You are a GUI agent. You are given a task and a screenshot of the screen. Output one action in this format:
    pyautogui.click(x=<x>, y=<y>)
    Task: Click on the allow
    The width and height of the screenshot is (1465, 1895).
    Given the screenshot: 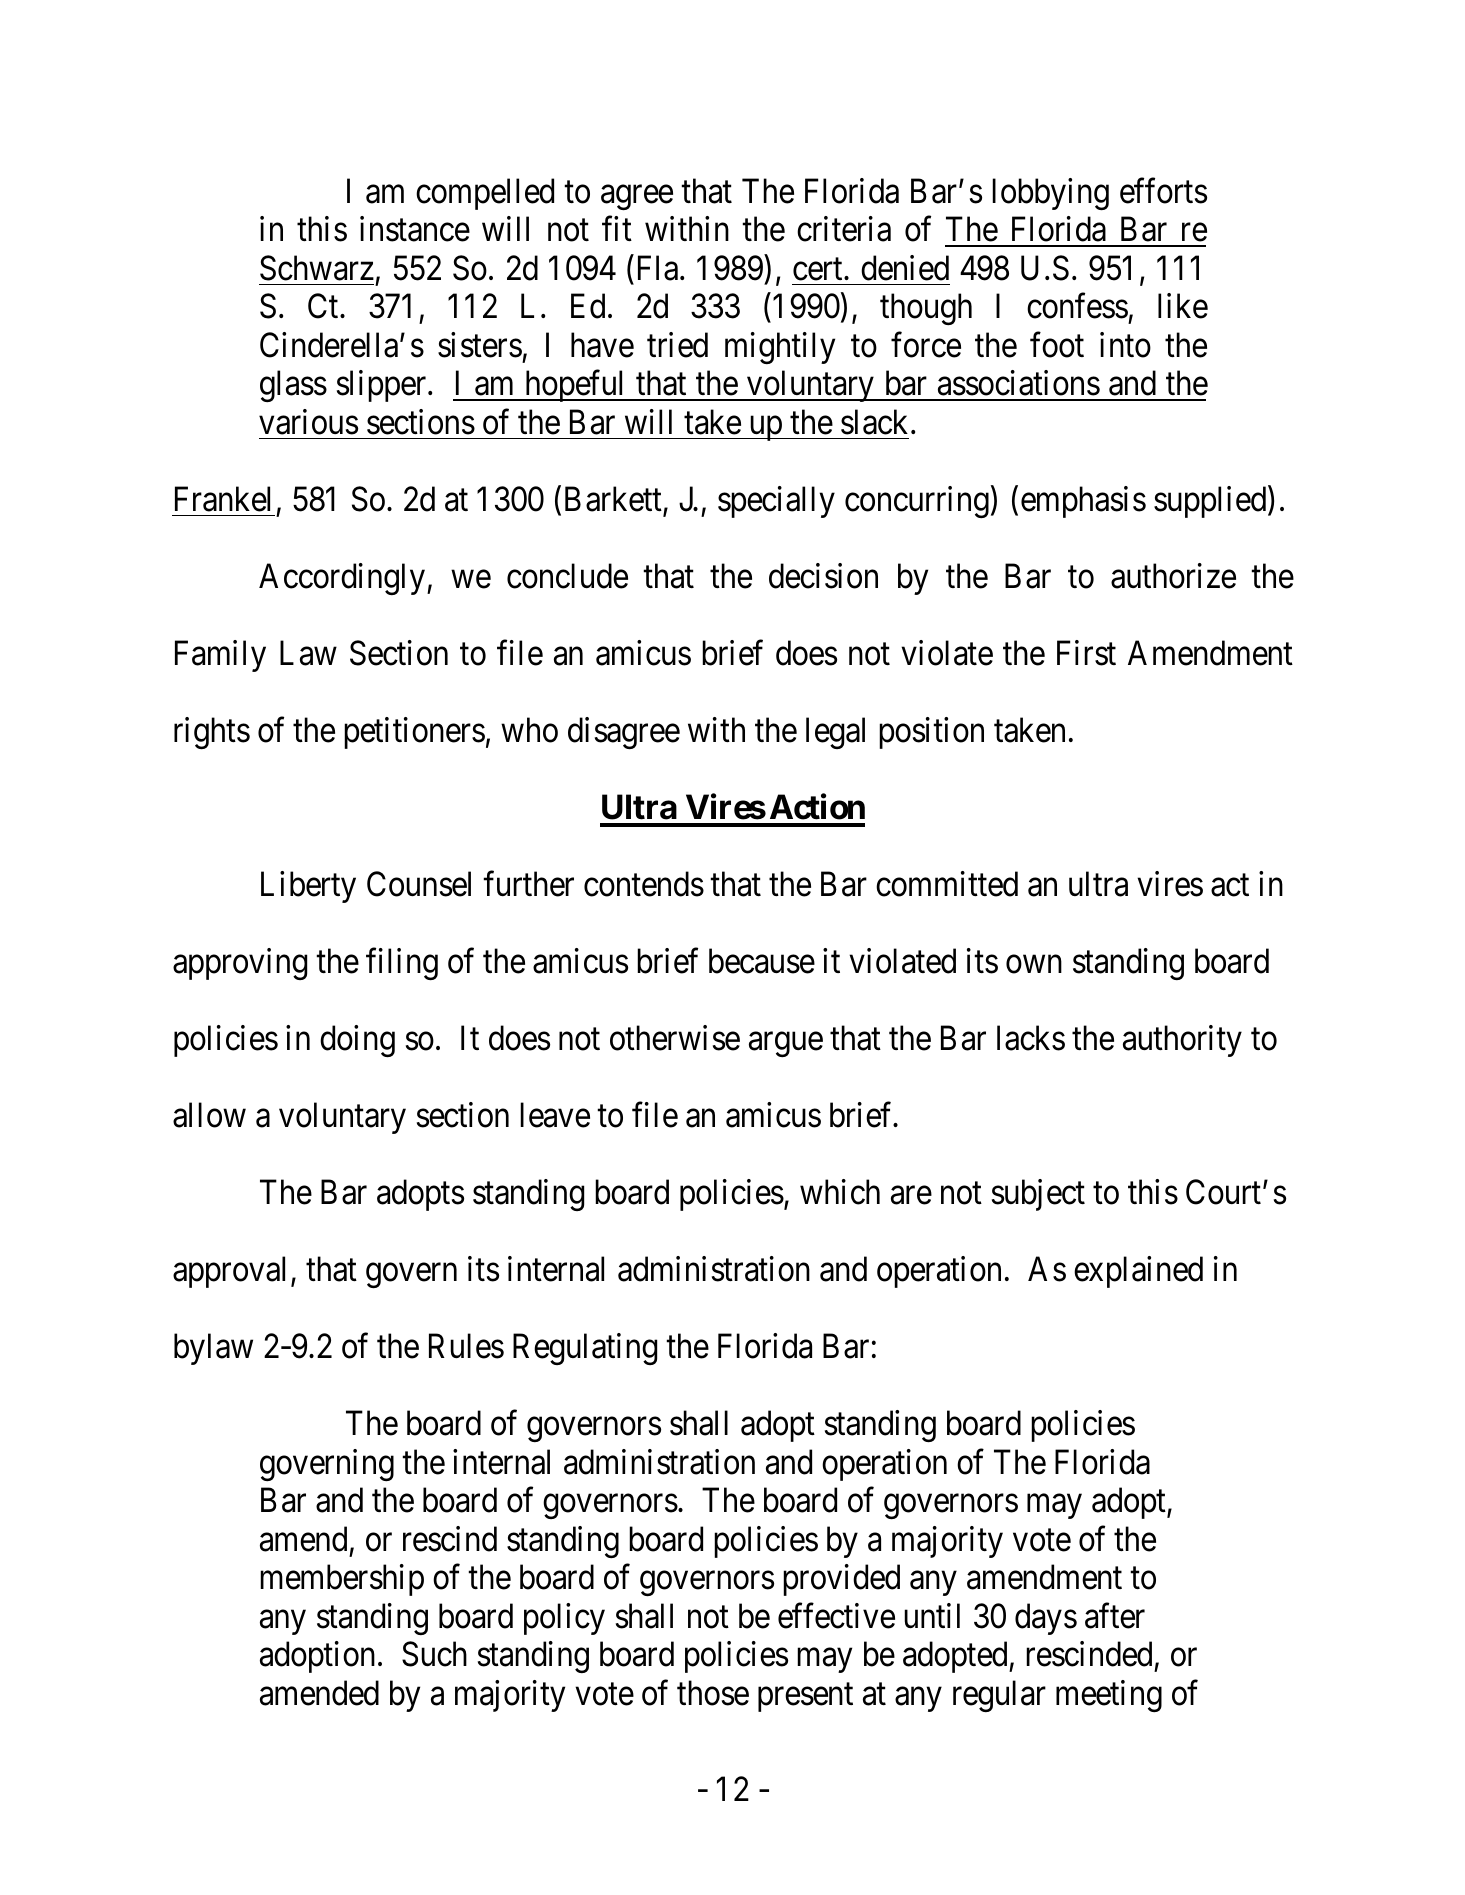 What is the action you would take?
    pyautogui.click(x=209, y=1115)
